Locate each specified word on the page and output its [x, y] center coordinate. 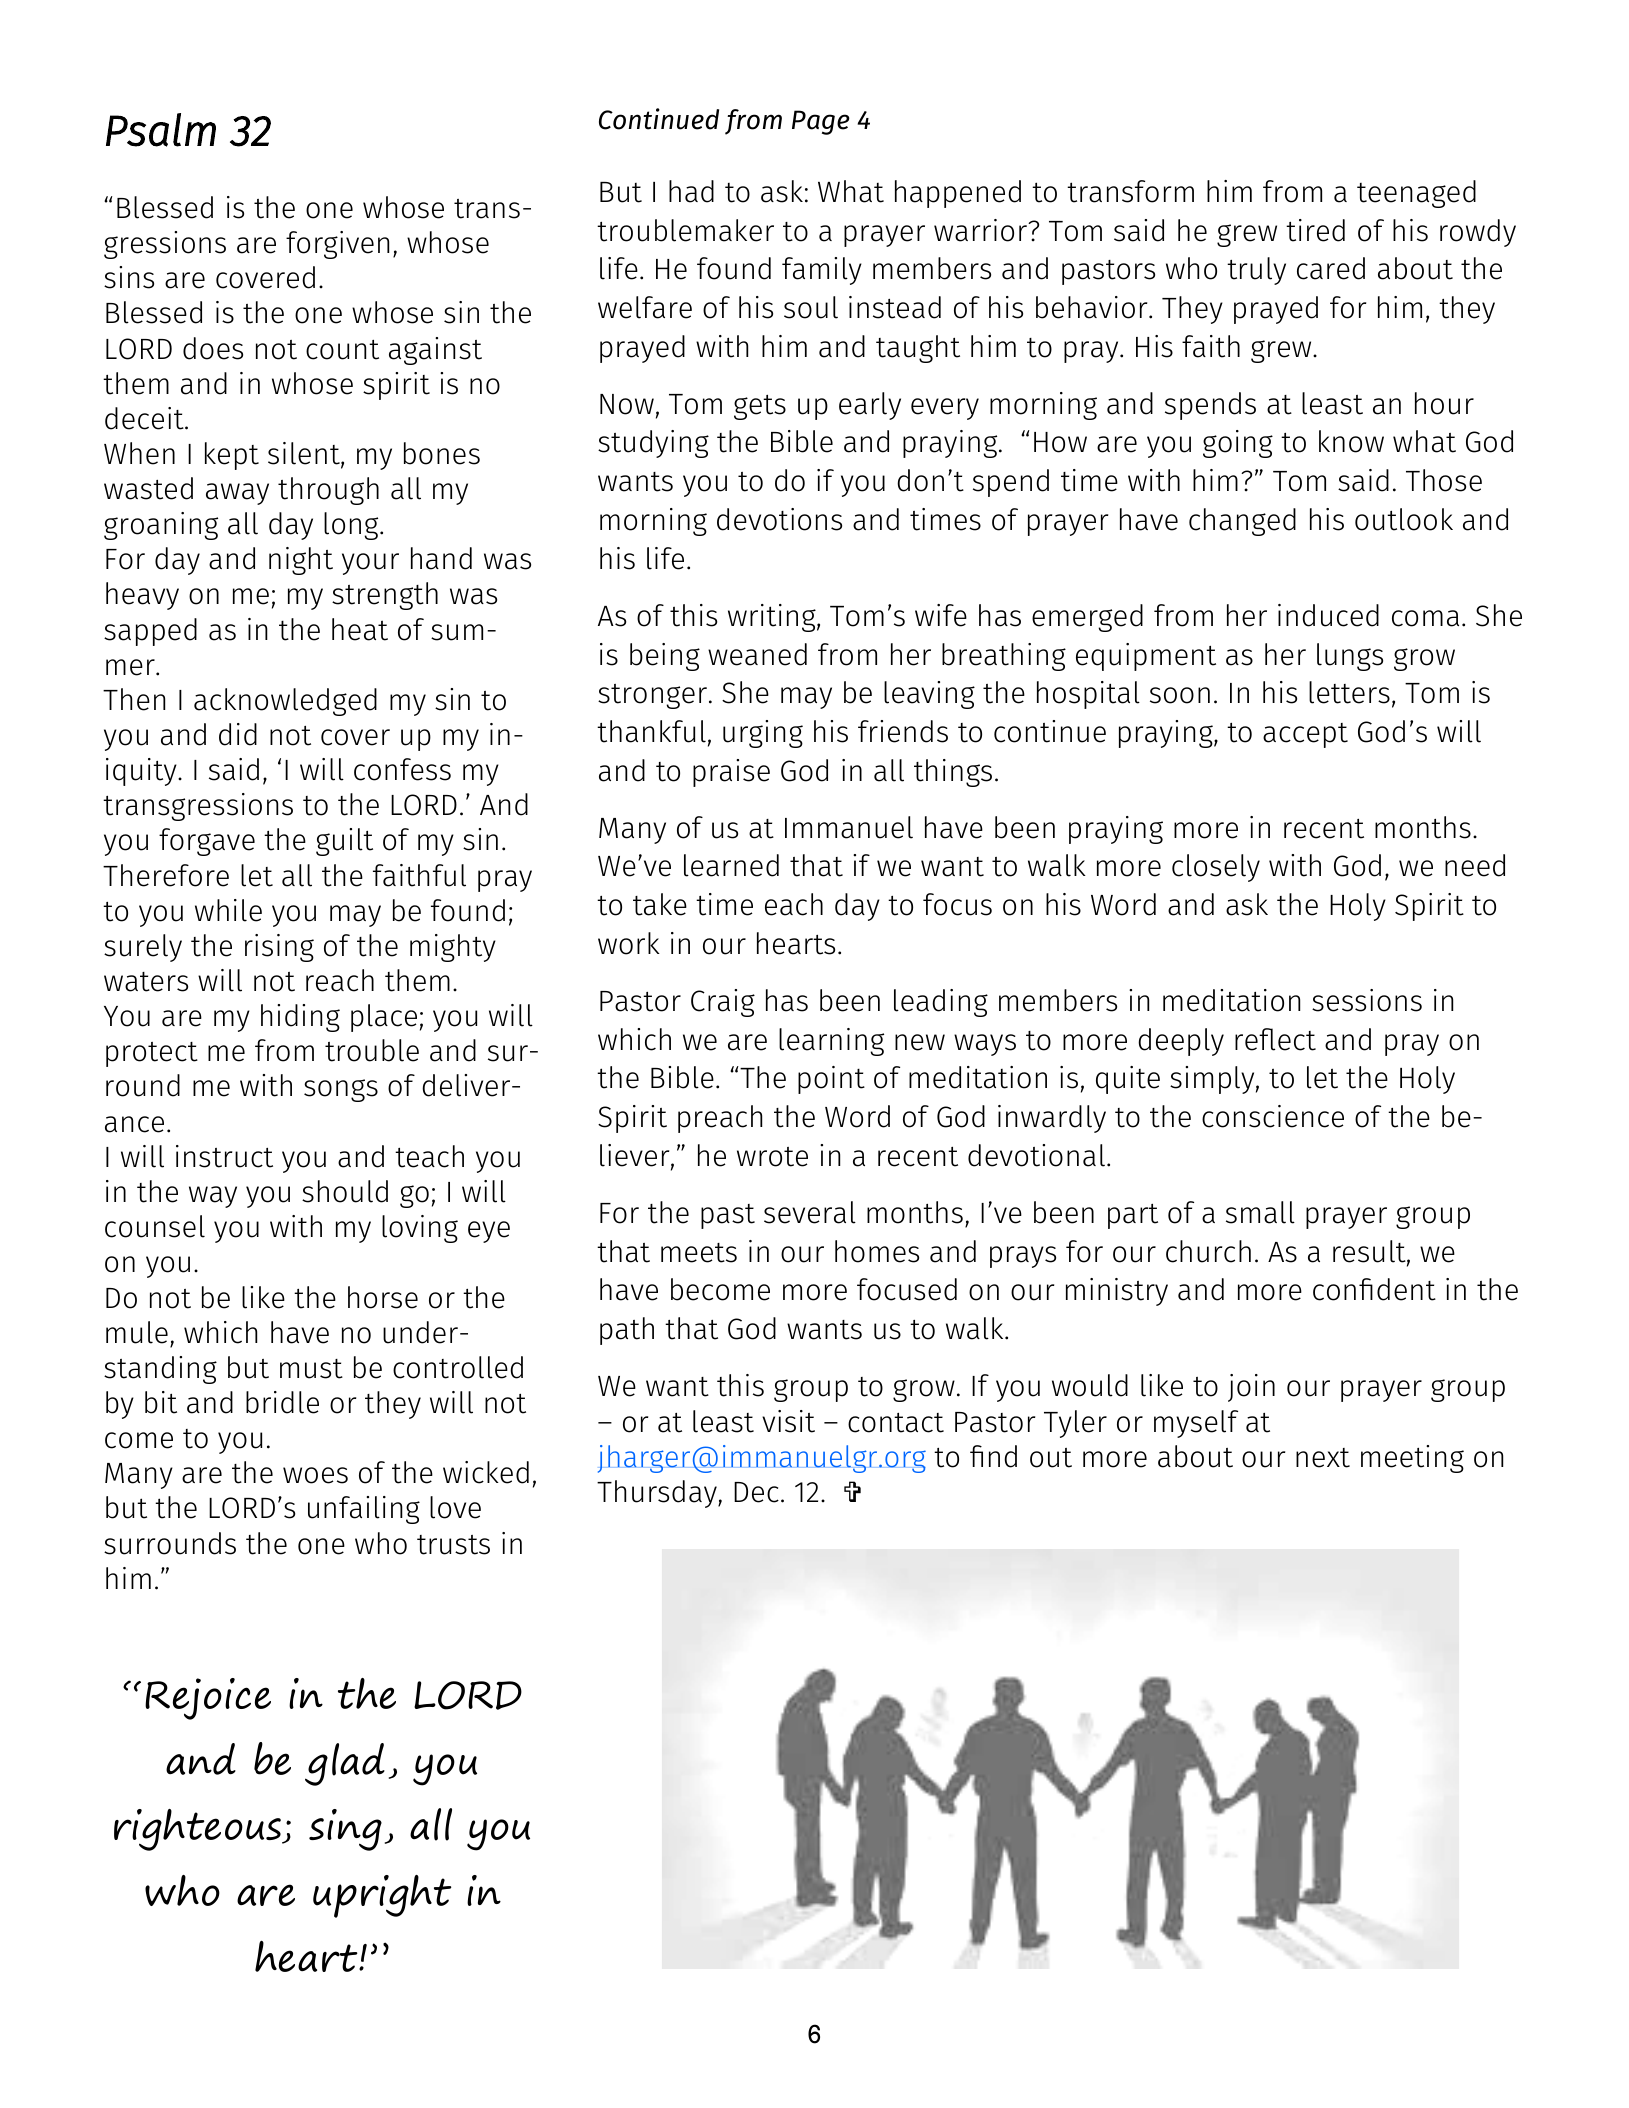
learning [831, 1042]
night [301, 561]
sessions [1367, 1000]
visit [788, 1421]
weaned [757, 654]
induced [1328, 615]
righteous [199, 1830]
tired [1315, 230]
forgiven [337, 245]
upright [382, 1896]
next [1323, 1458]
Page [821, 122]
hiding [300, 1018]
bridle [282, 1402]
